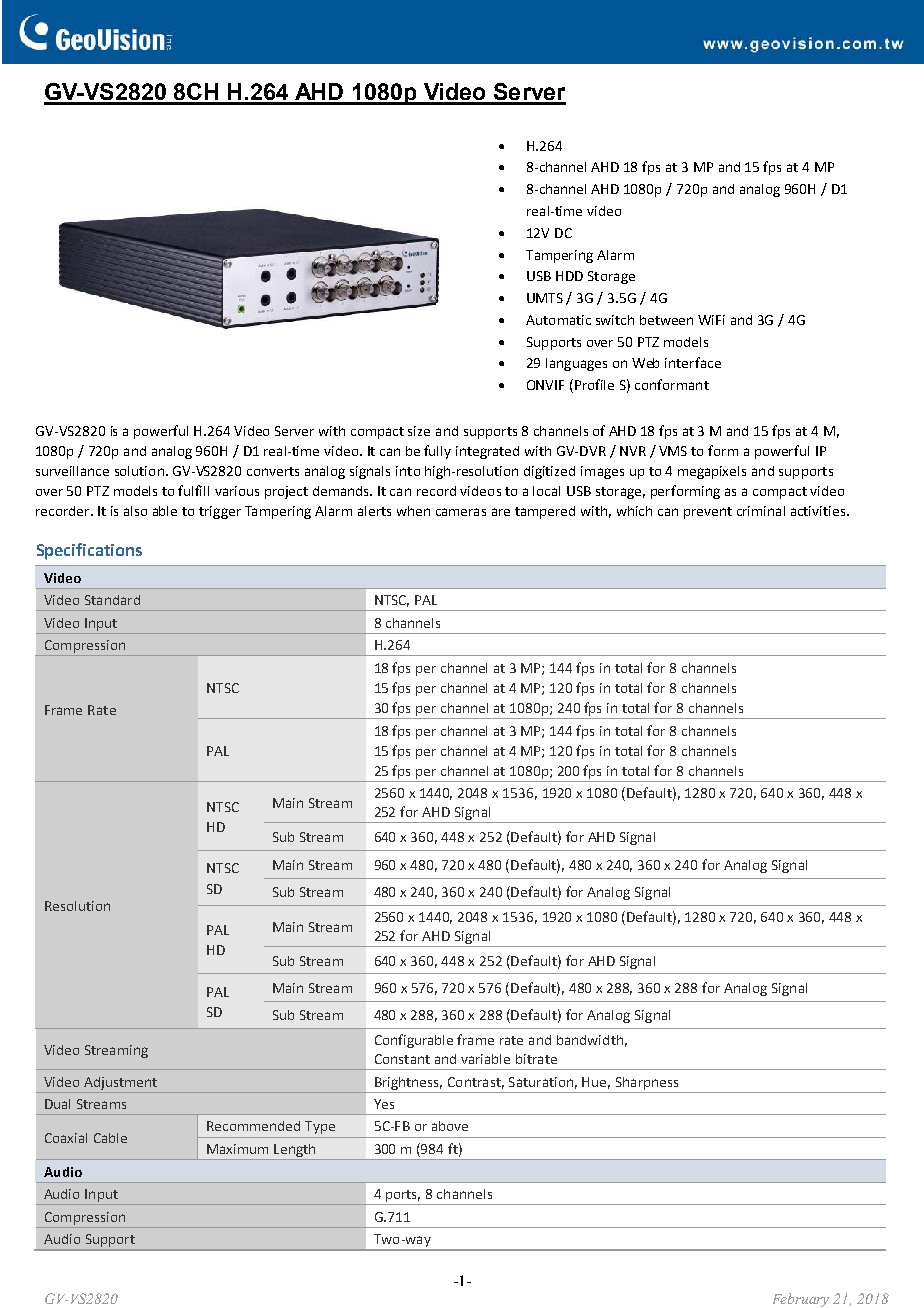 This screenshot has width=924, height=1308. I want to click on Maximum, so click(237, 1149).
